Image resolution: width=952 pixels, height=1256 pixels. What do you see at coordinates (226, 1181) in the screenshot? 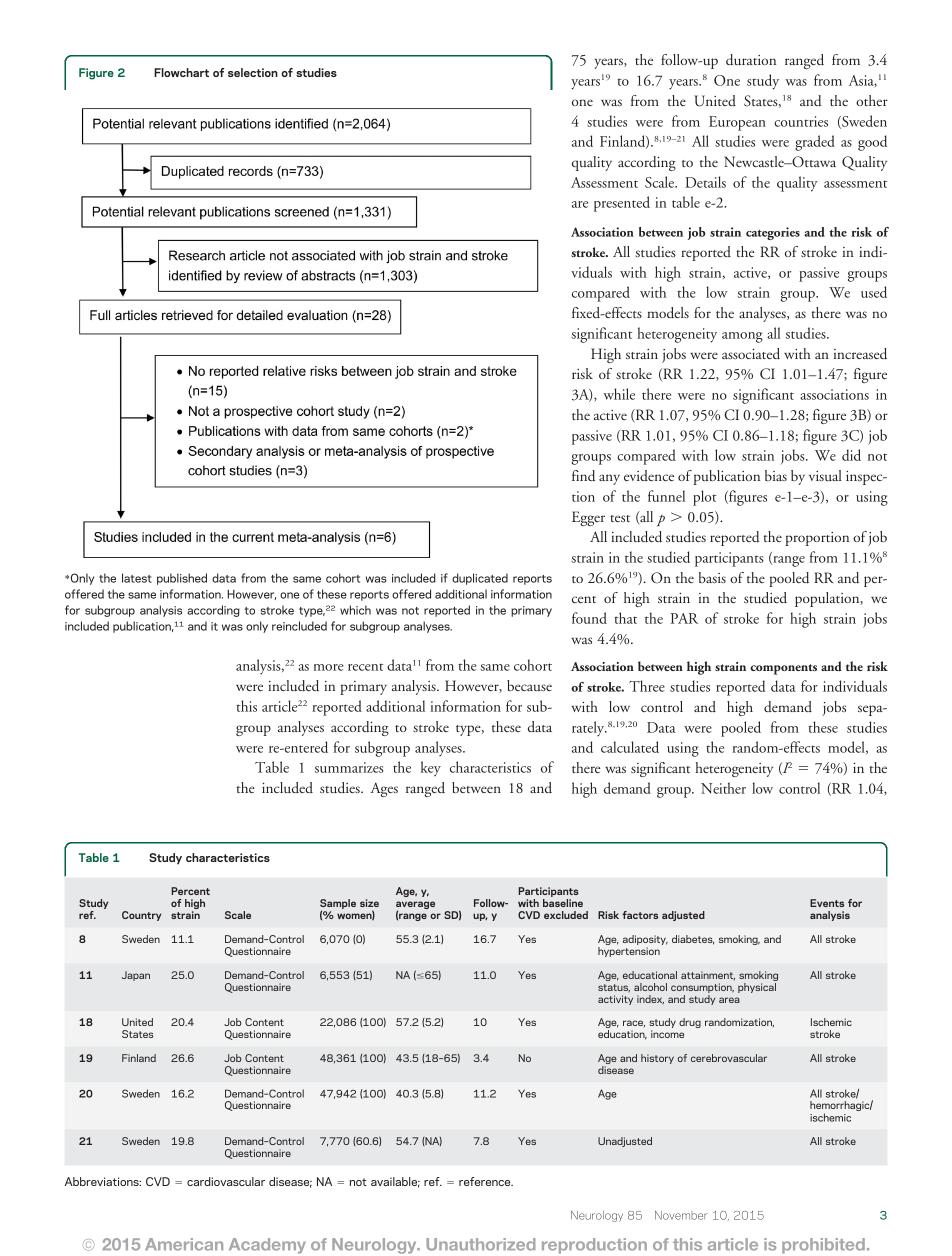
I see `cardiovascular` at bounding box center [226, 1181].
